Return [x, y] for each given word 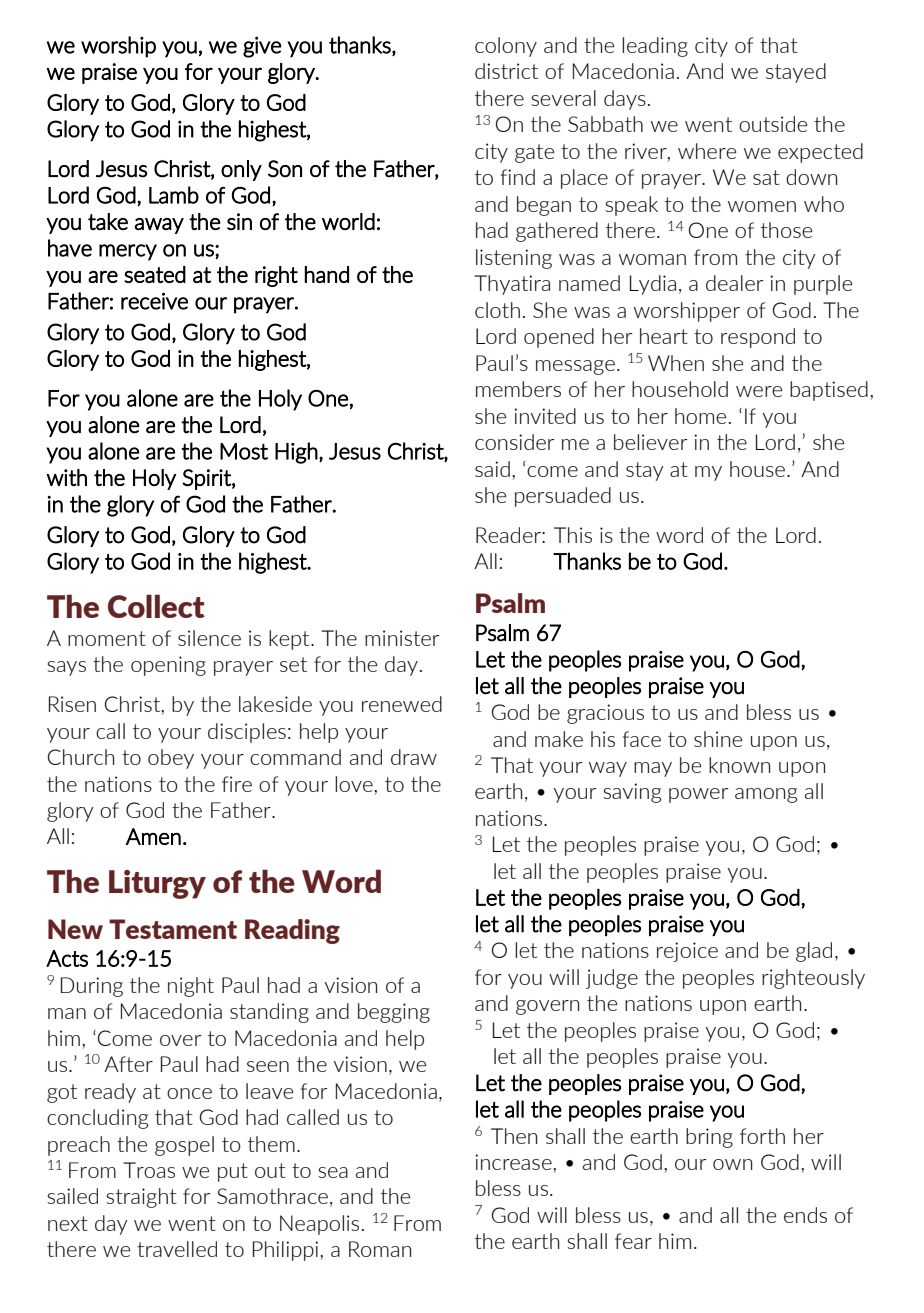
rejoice [687, 952]
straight [141, 1198]
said [492, 469]
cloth [497, 310]
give [262, 47]
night [191, 987]
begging [394, 1013]
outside [773, 124]
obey [171, 759]
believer [650, 442]
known [739, 765]
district [506, 71]
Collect [156, 606]
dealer [734, 283]
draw [414, 757]
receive [154, 301]
